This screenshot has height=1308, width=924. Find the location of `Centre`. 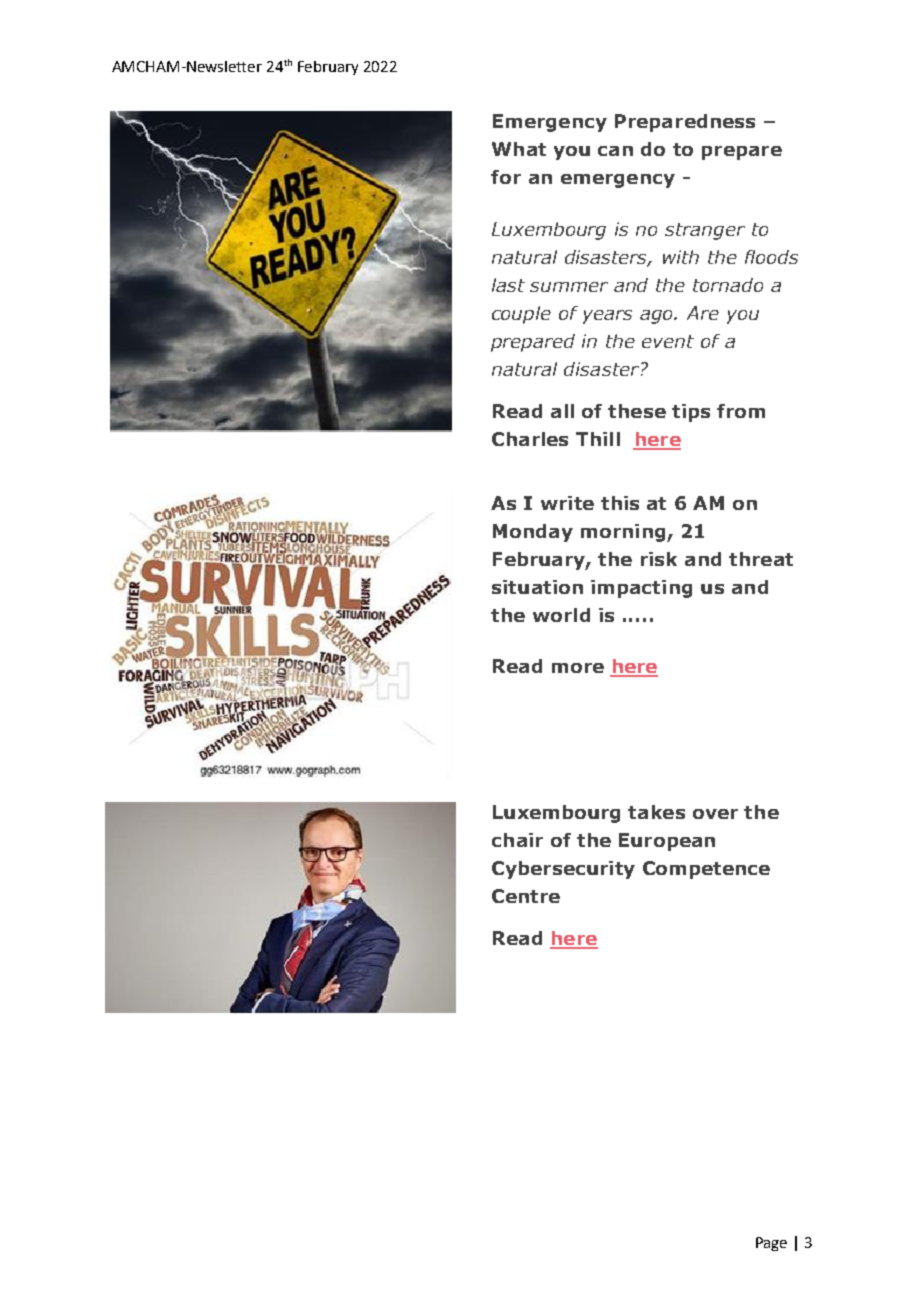

Centre is located at coordinates (526, 896).
